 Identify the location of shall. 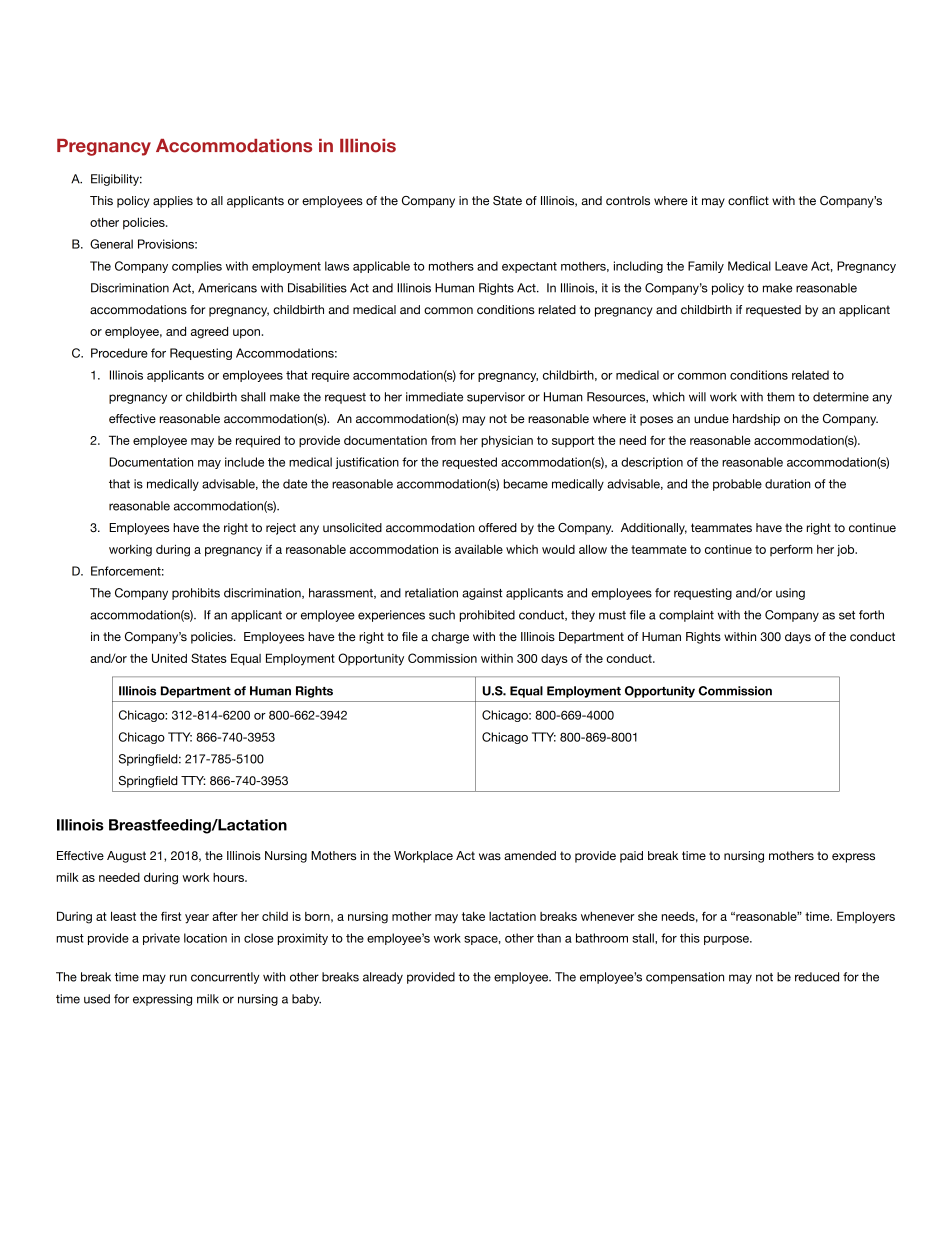
(253, 397).
